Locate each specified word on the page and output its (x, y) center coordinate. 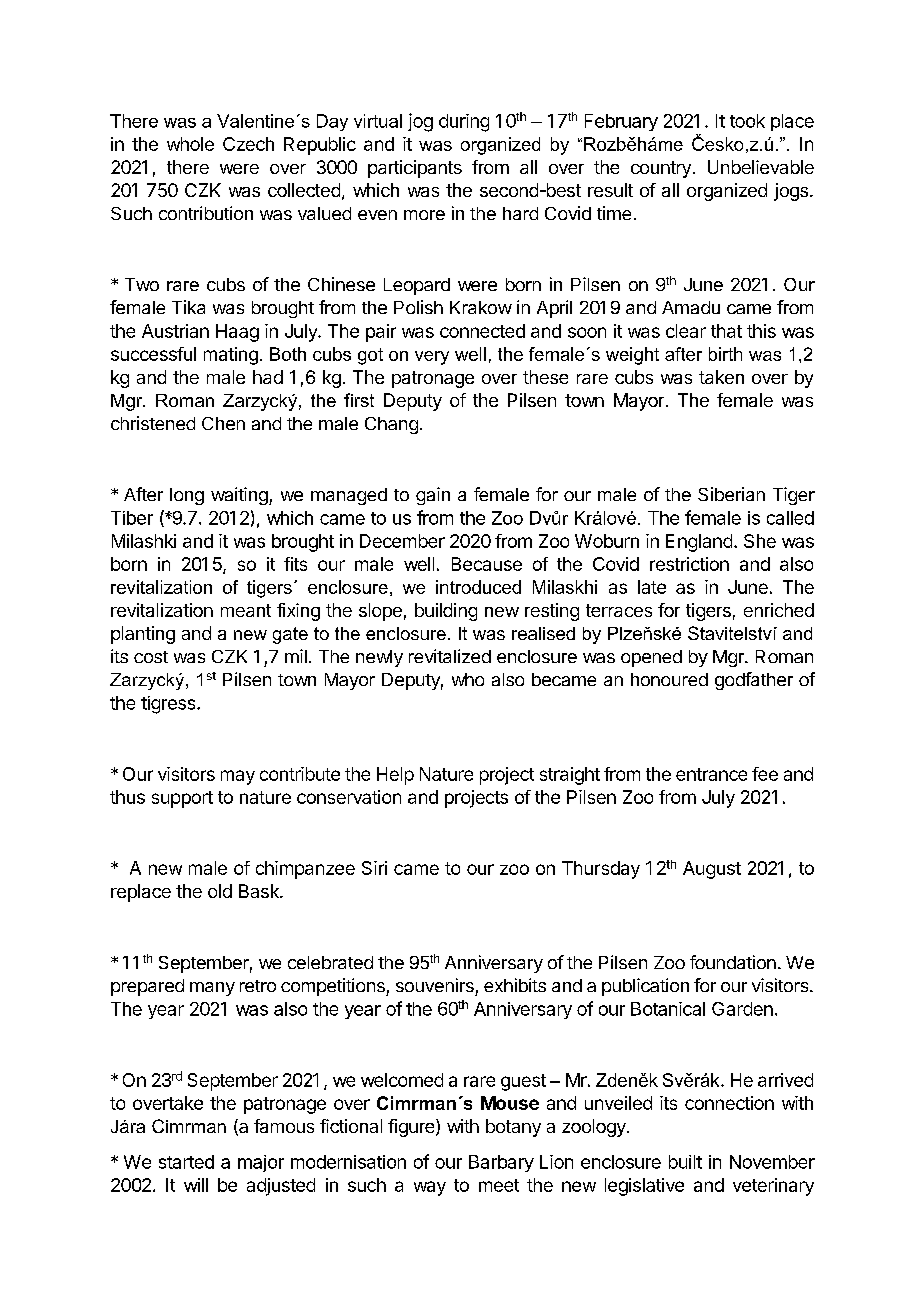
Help (395, 776)
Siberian (731, 494)
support (182, 799)
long (187, 496)
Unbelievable (761, 167)
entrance (711, 774)
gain (433, 496)
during (464, 123)
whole (190, 144)
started (186, 1162)
